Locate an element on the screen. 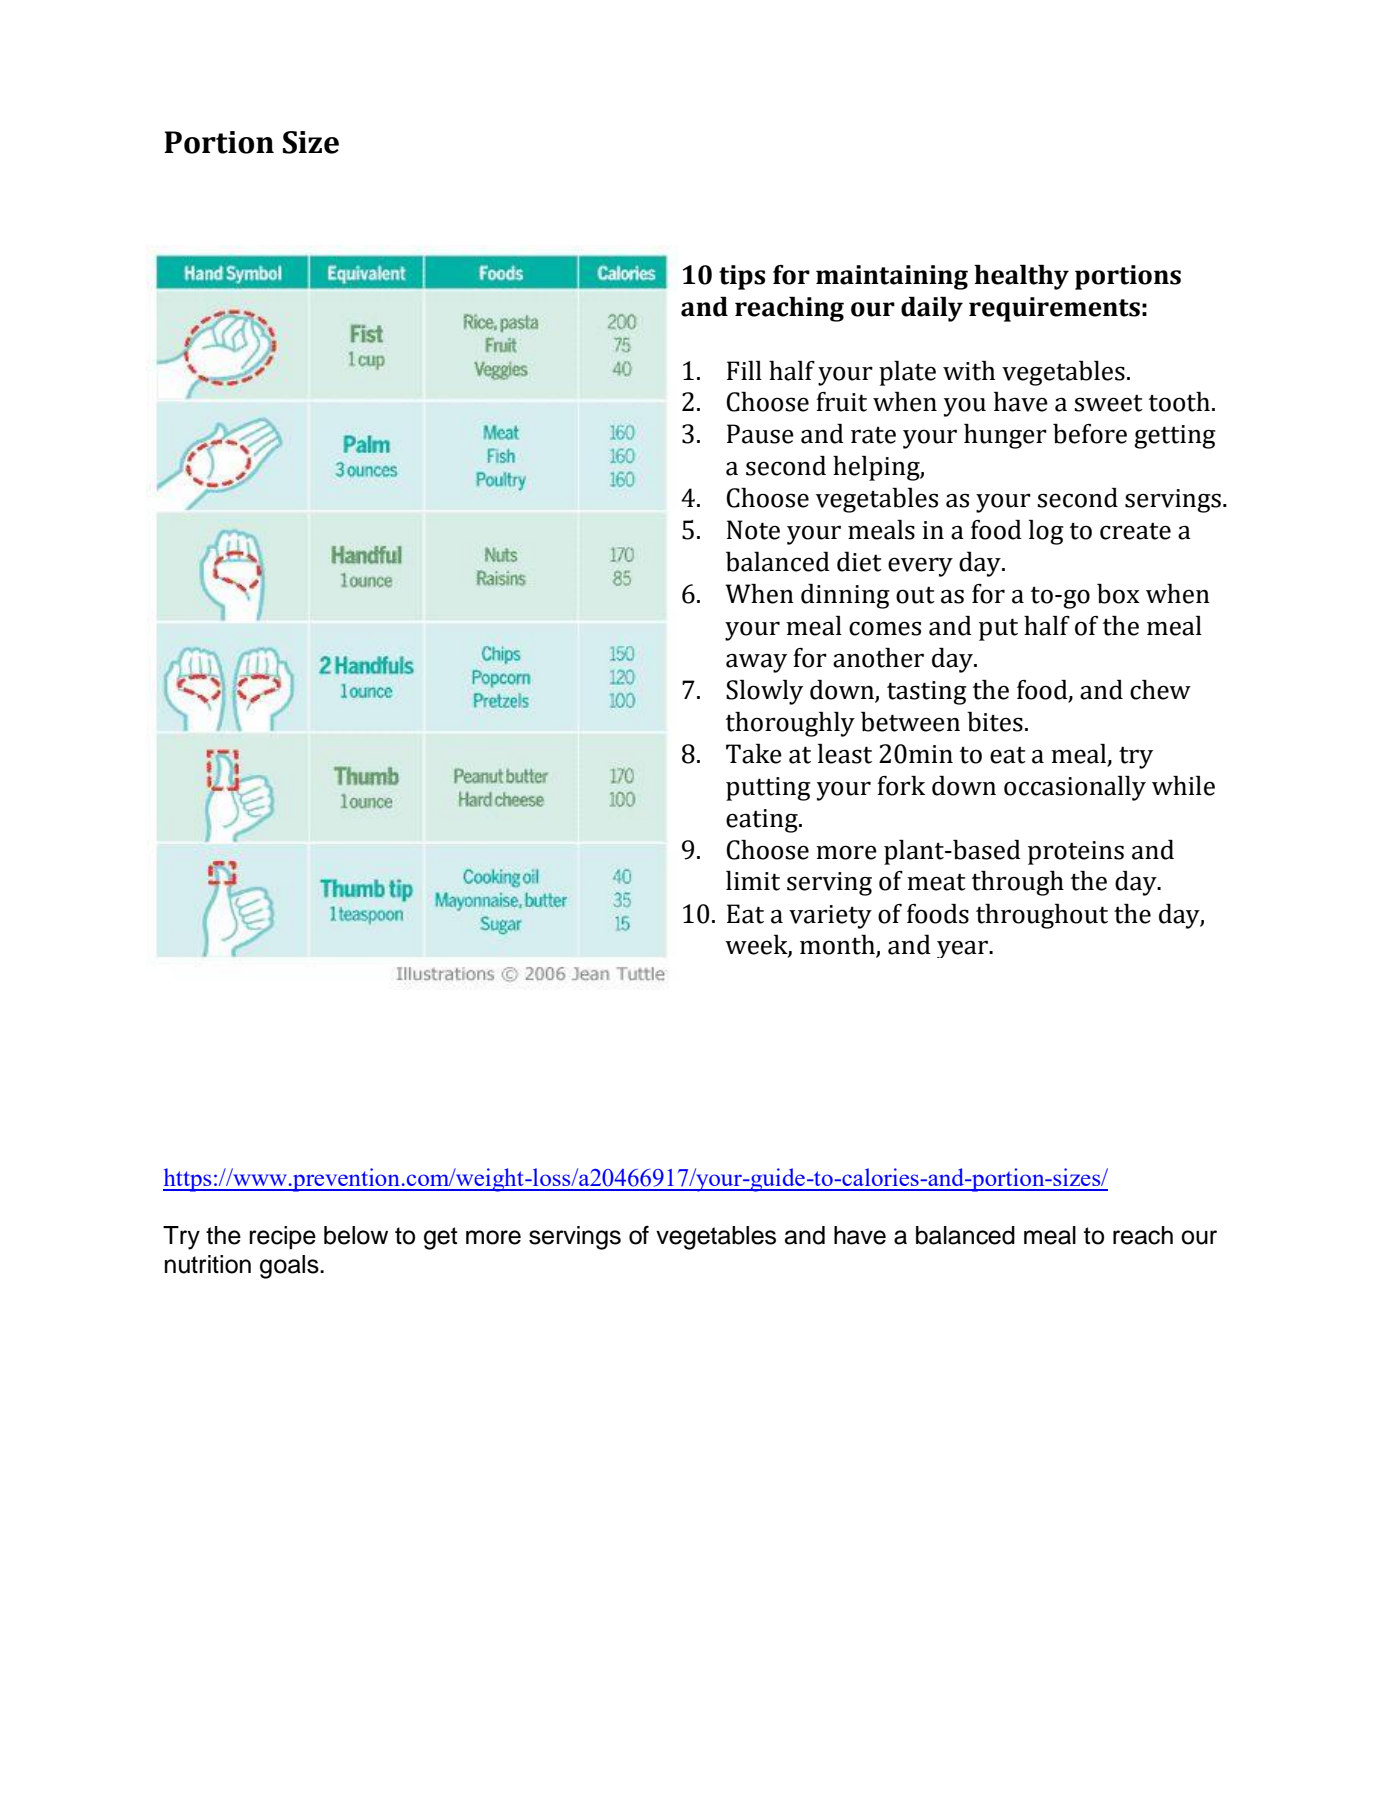 The height and width of the screenshot is (1798, 1389). away is located at coordinates (756, 663).
